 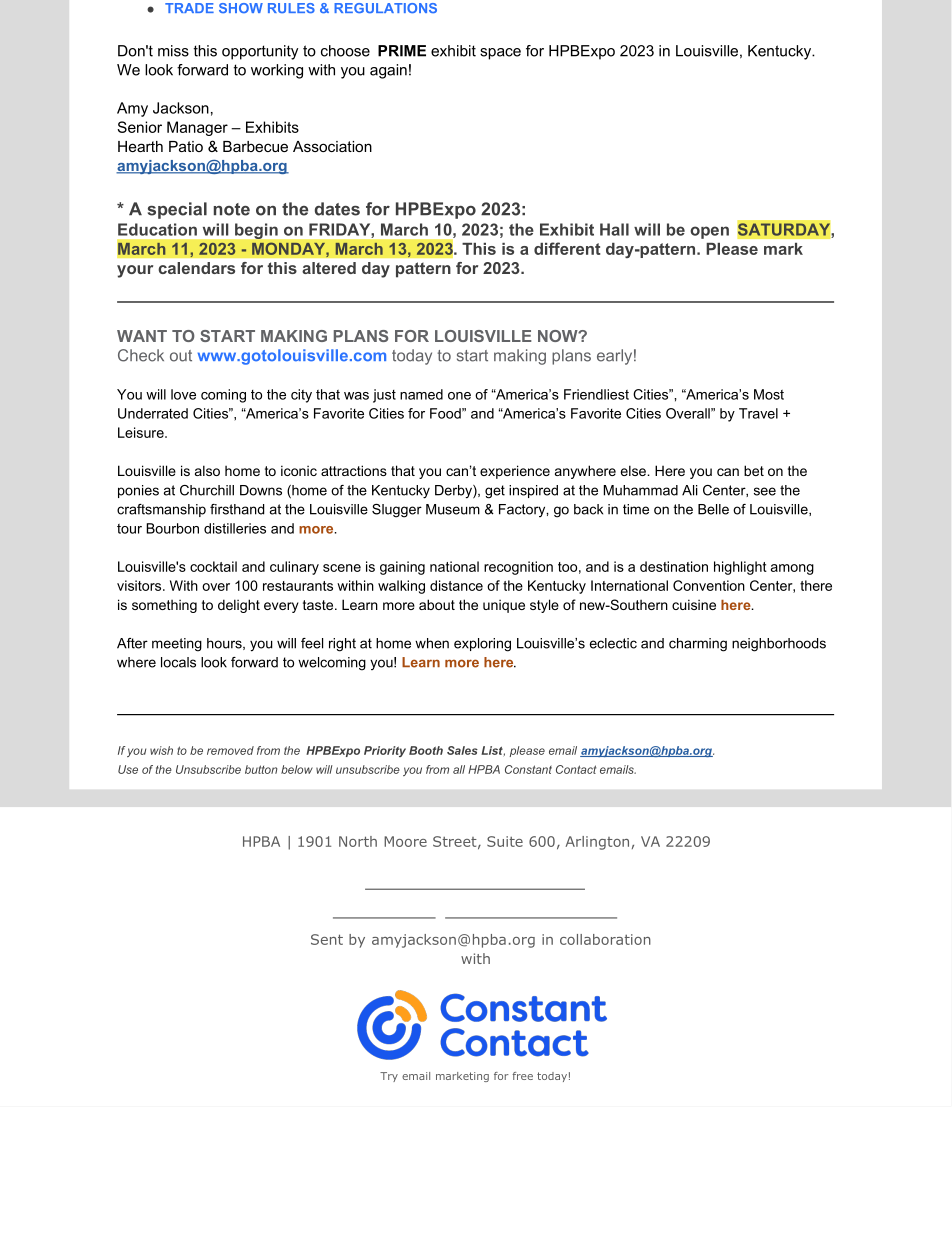 What do you see at coordinates (597, 843) in the screenshot?
I see `Arlington` at bounding box center [597, 843].
